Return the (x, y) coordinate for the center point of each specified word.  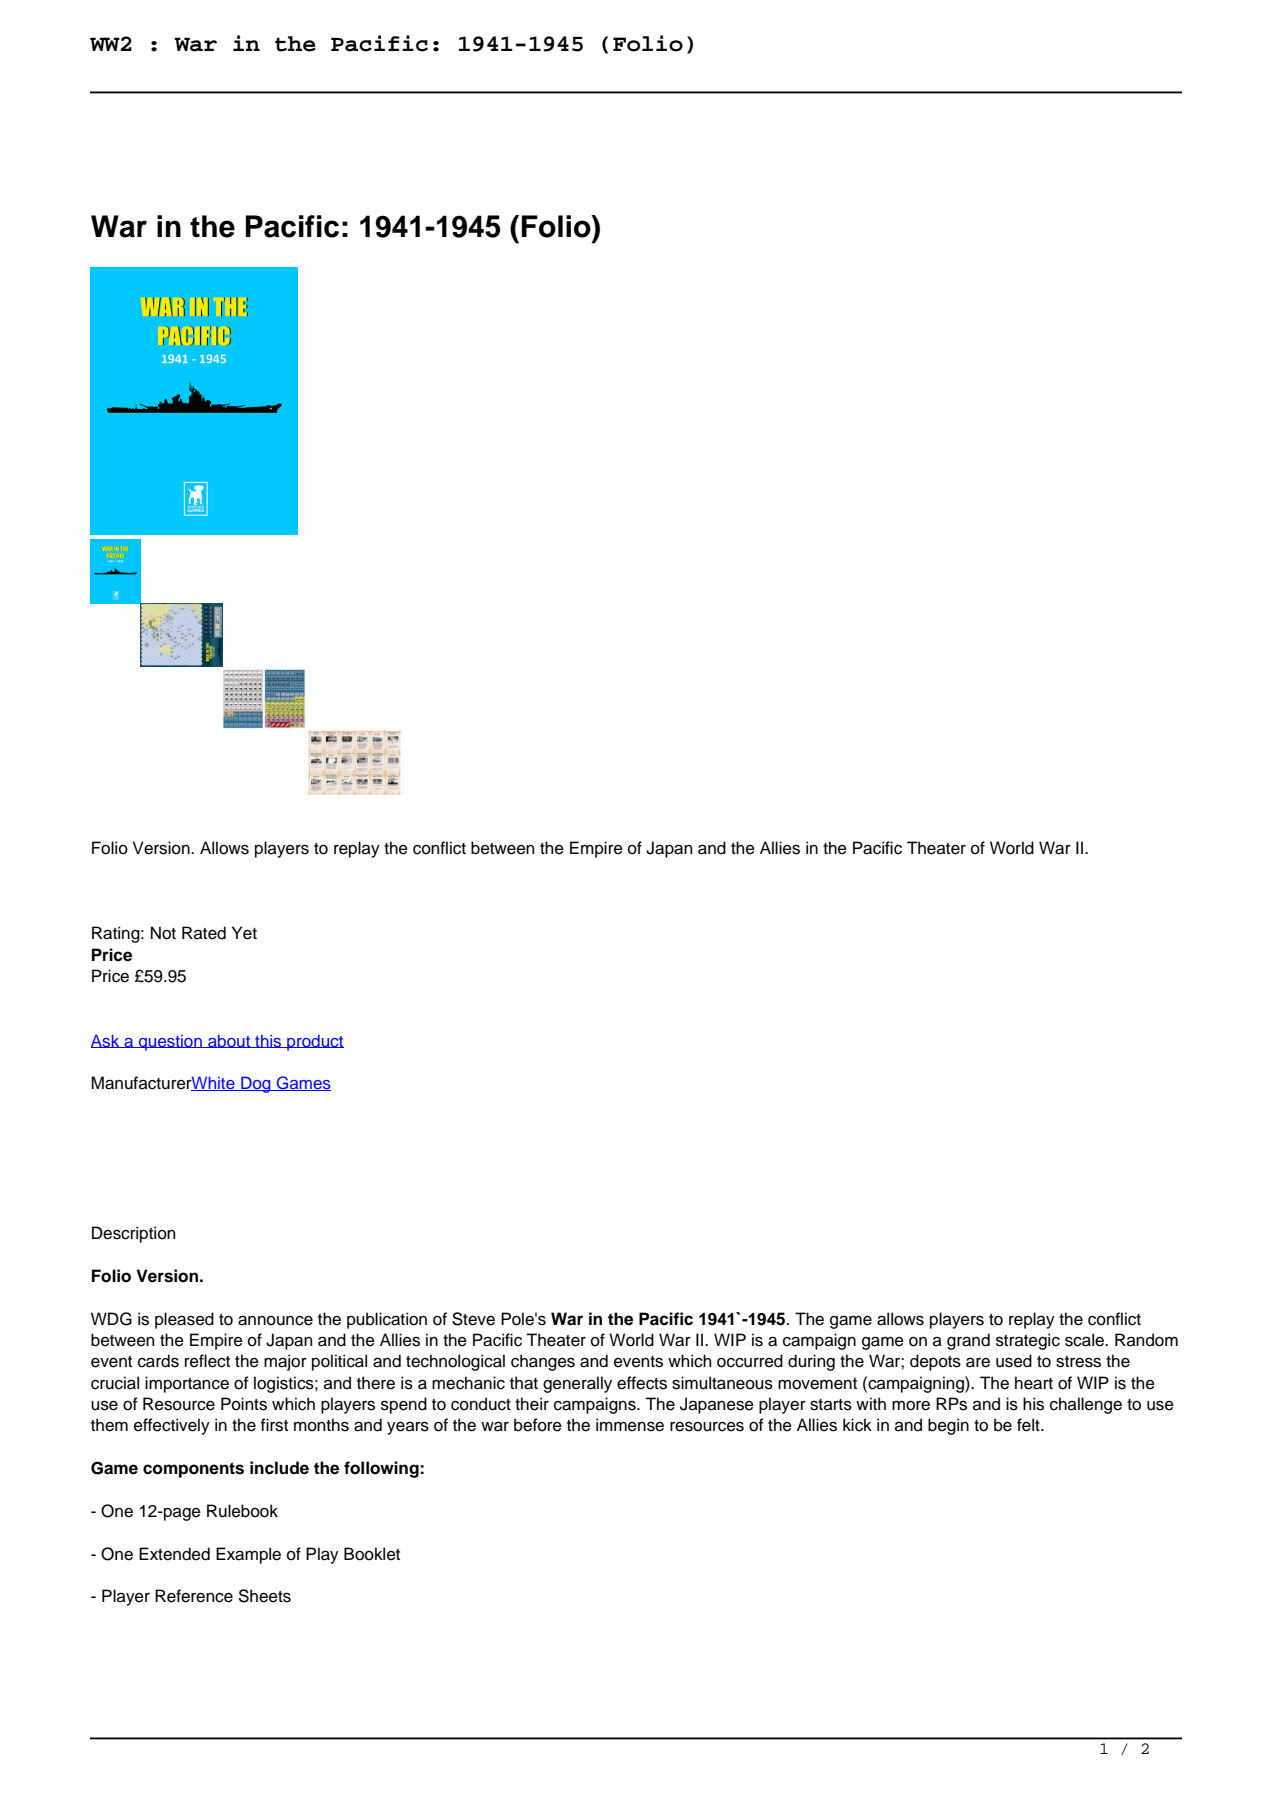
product (314, 1043)
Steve (473, 1319)
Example (248, 1555)
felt (1029, 1425)
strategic (1028, 1341)
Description (133, 1234)
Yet (244, 933)
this (268, 1041)
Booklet (372, 1554)
